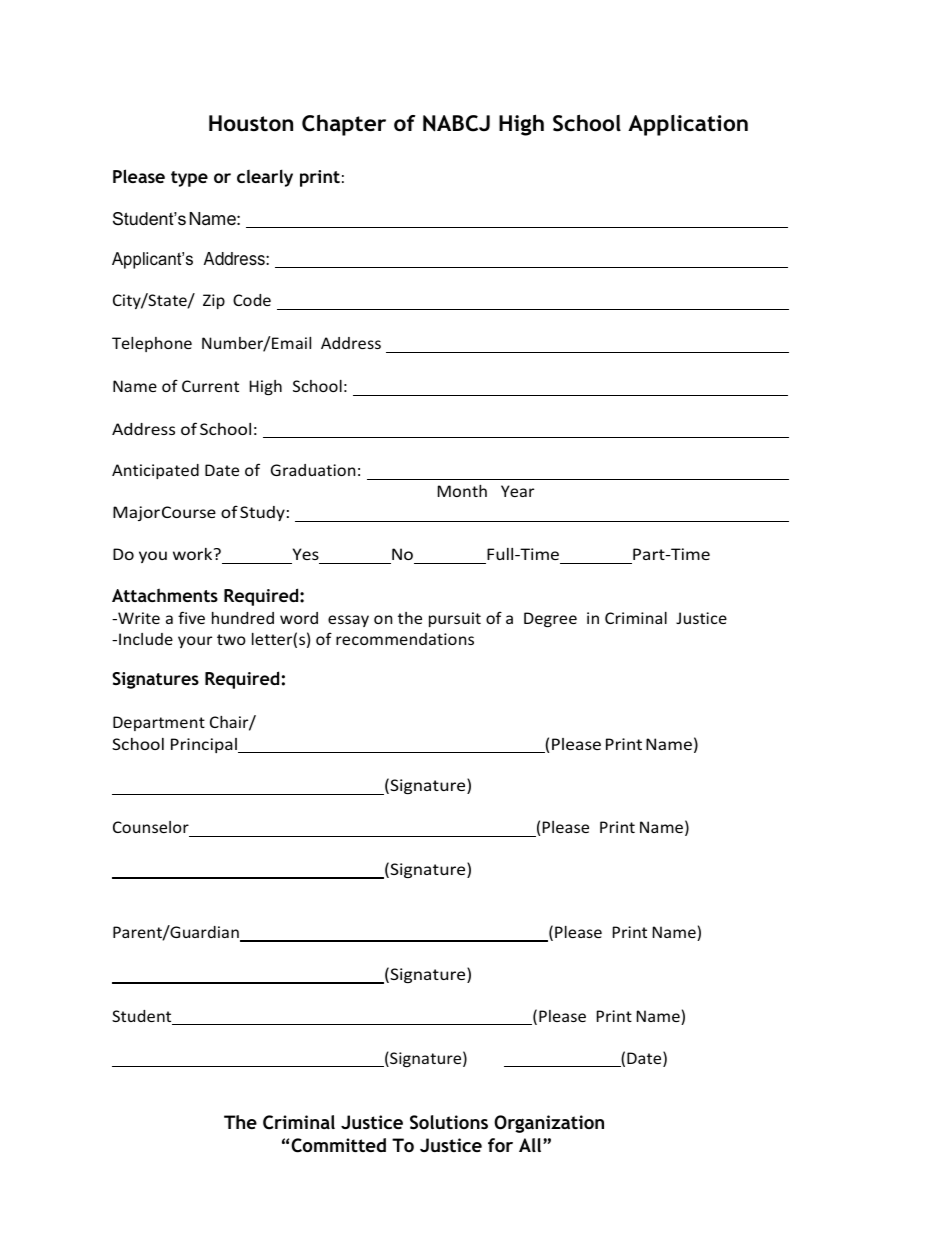  I want to click on your, so click(195, 642).
